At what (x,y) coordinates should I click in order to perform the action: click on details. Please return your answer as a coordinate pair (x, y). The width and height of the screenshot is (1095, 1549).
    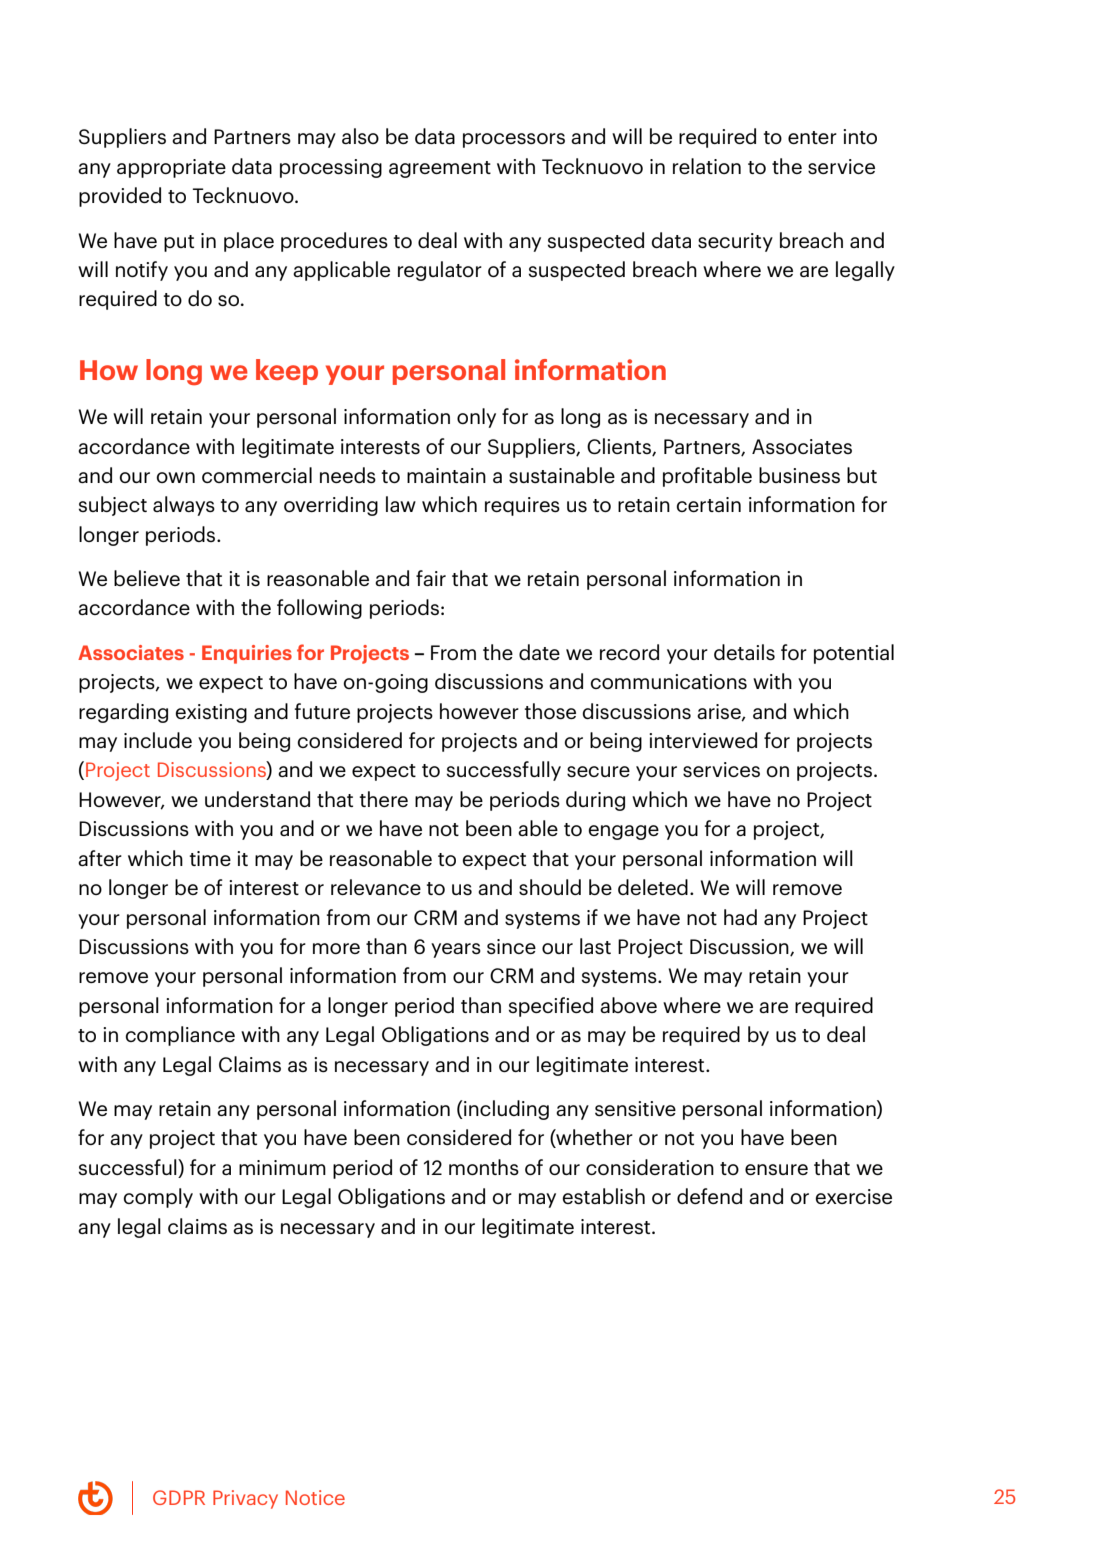
    Looking at the image, I should click on (744, 652).
